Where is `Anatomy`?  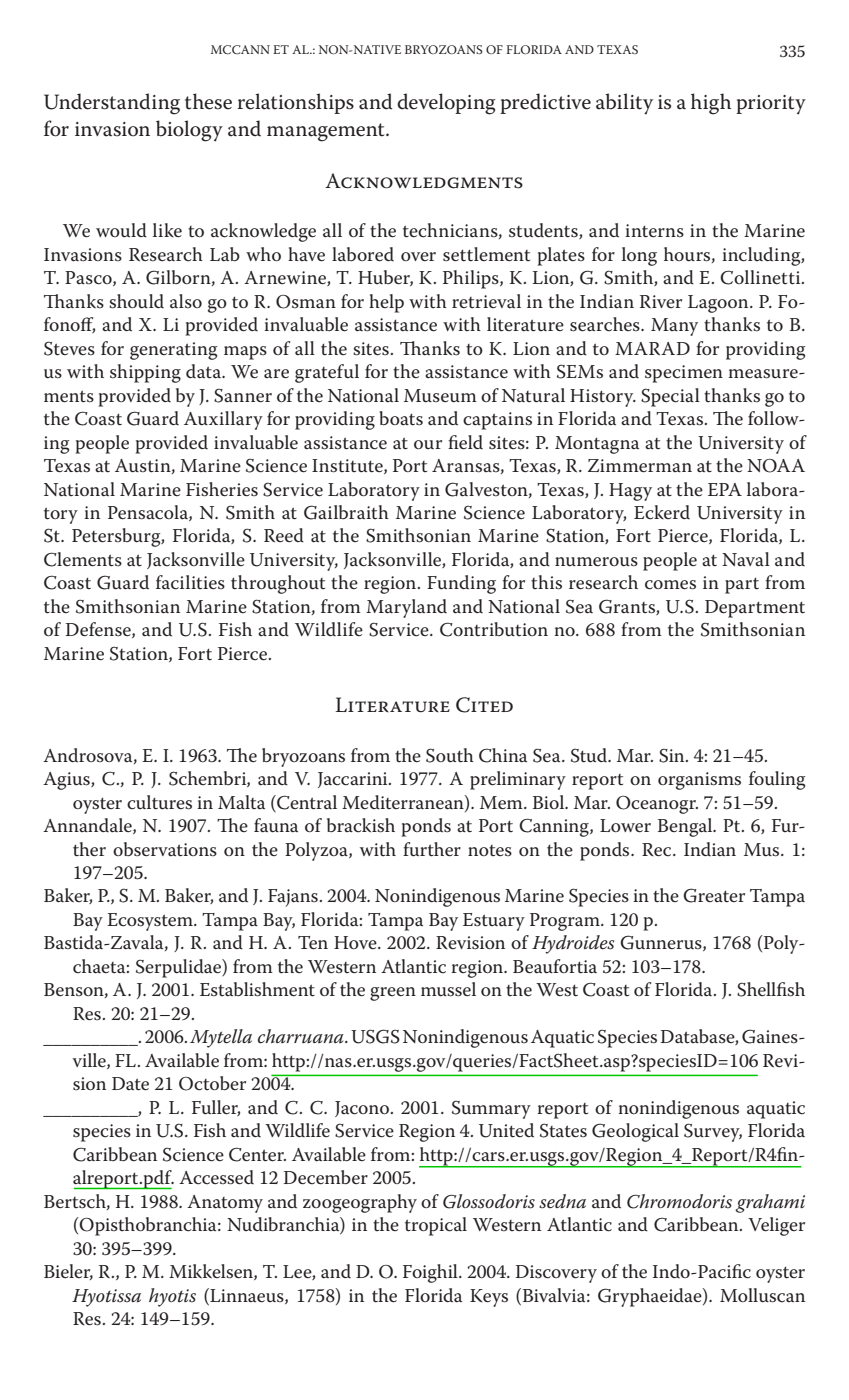 Anatomy is located at coordinates (225, 1204).
